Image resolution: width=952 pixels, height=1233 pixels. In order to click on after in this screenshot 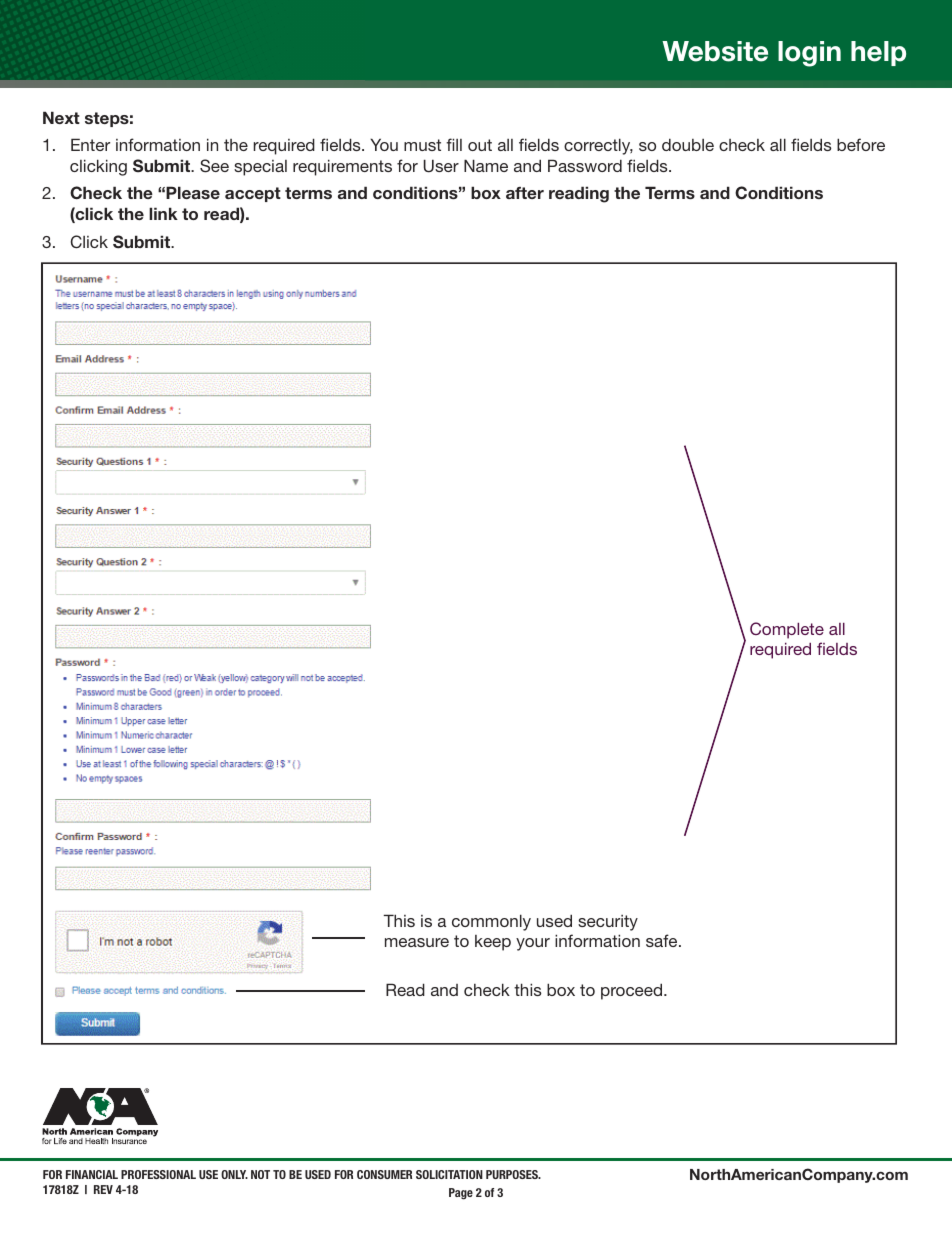, I will do `click(525, 193)`.
